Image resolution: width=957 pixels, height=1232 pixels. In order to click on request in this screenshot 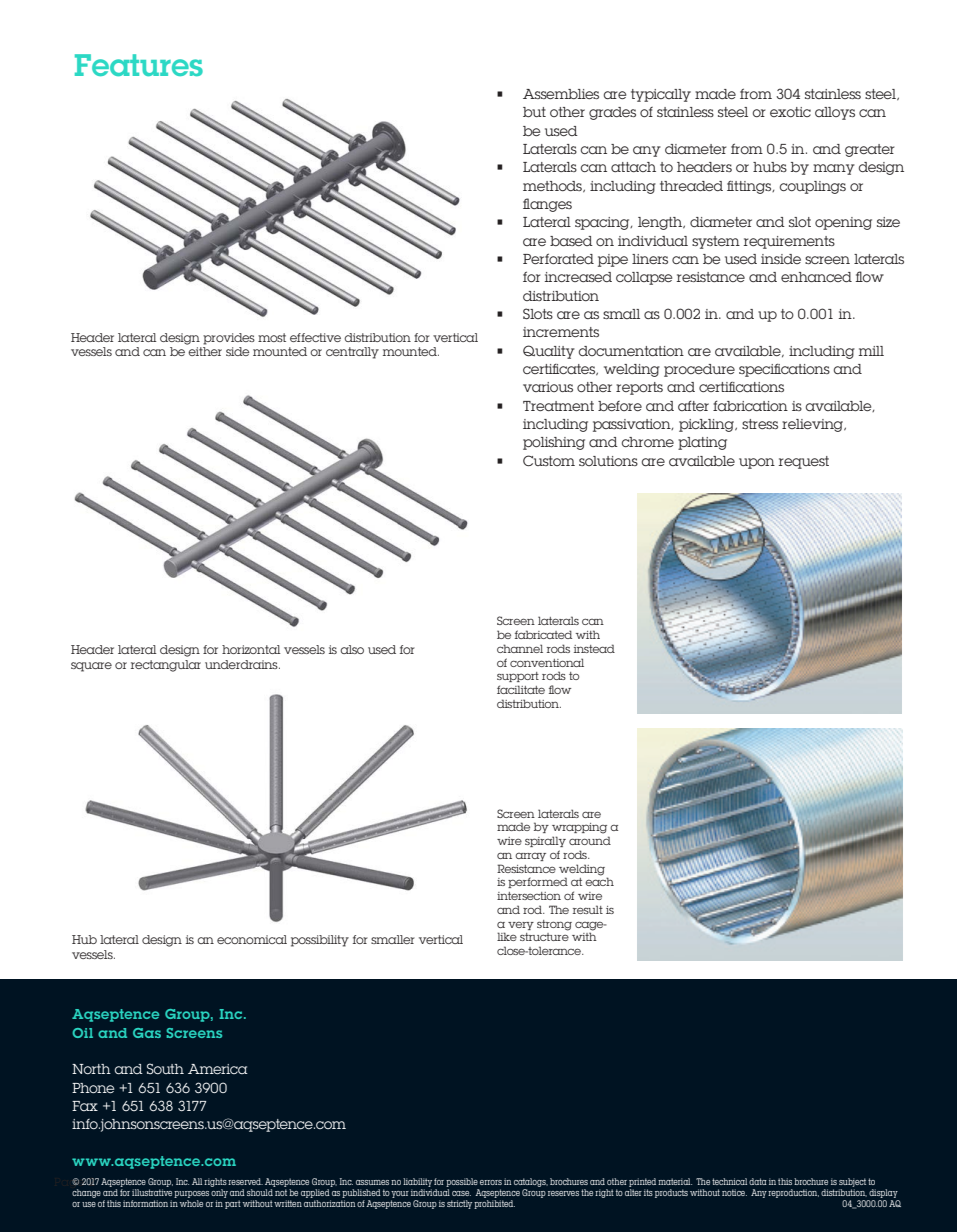, I will do `click(804, 462)`.
